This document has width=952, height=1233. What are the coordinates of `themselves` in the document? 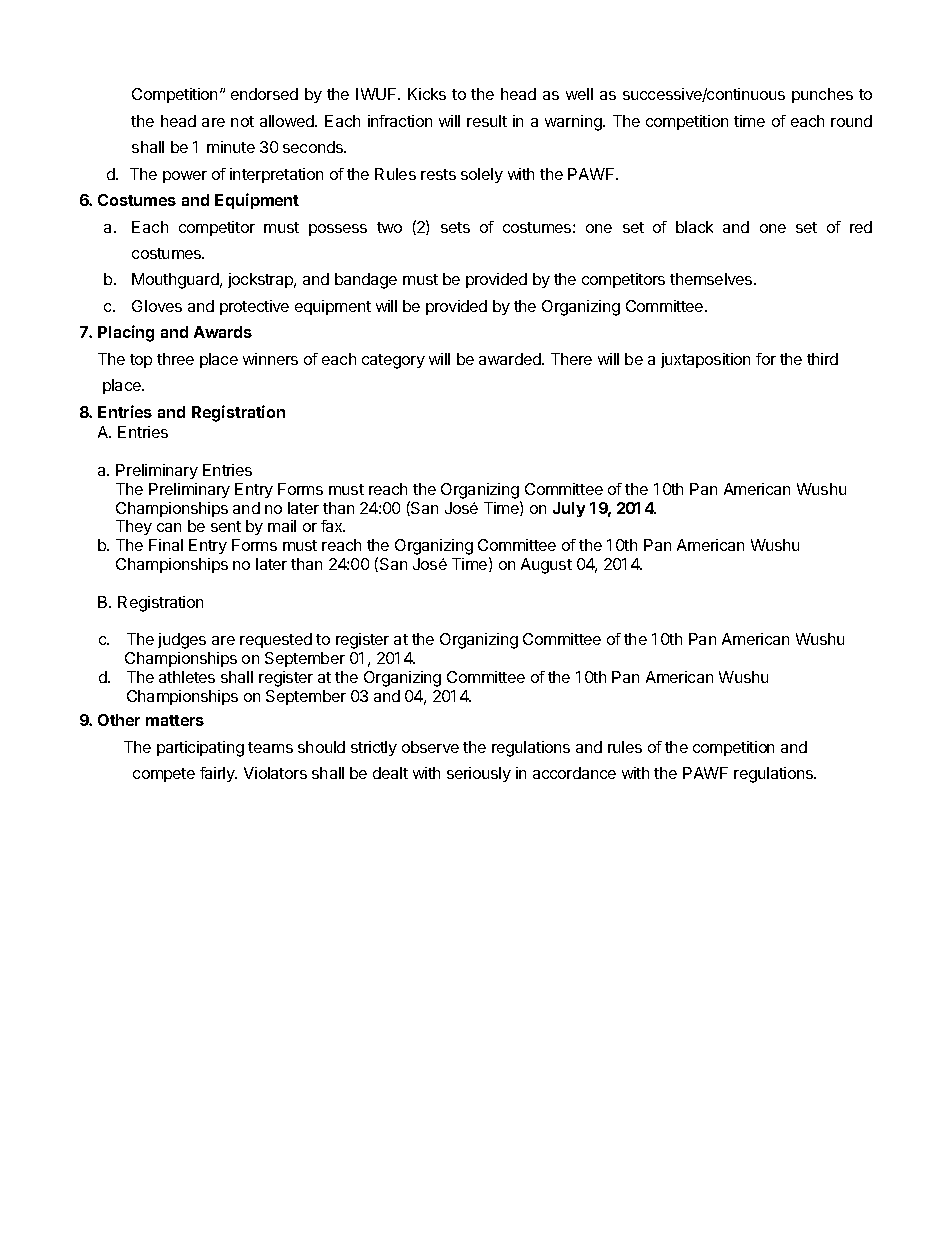 It's located at (712, 279).
